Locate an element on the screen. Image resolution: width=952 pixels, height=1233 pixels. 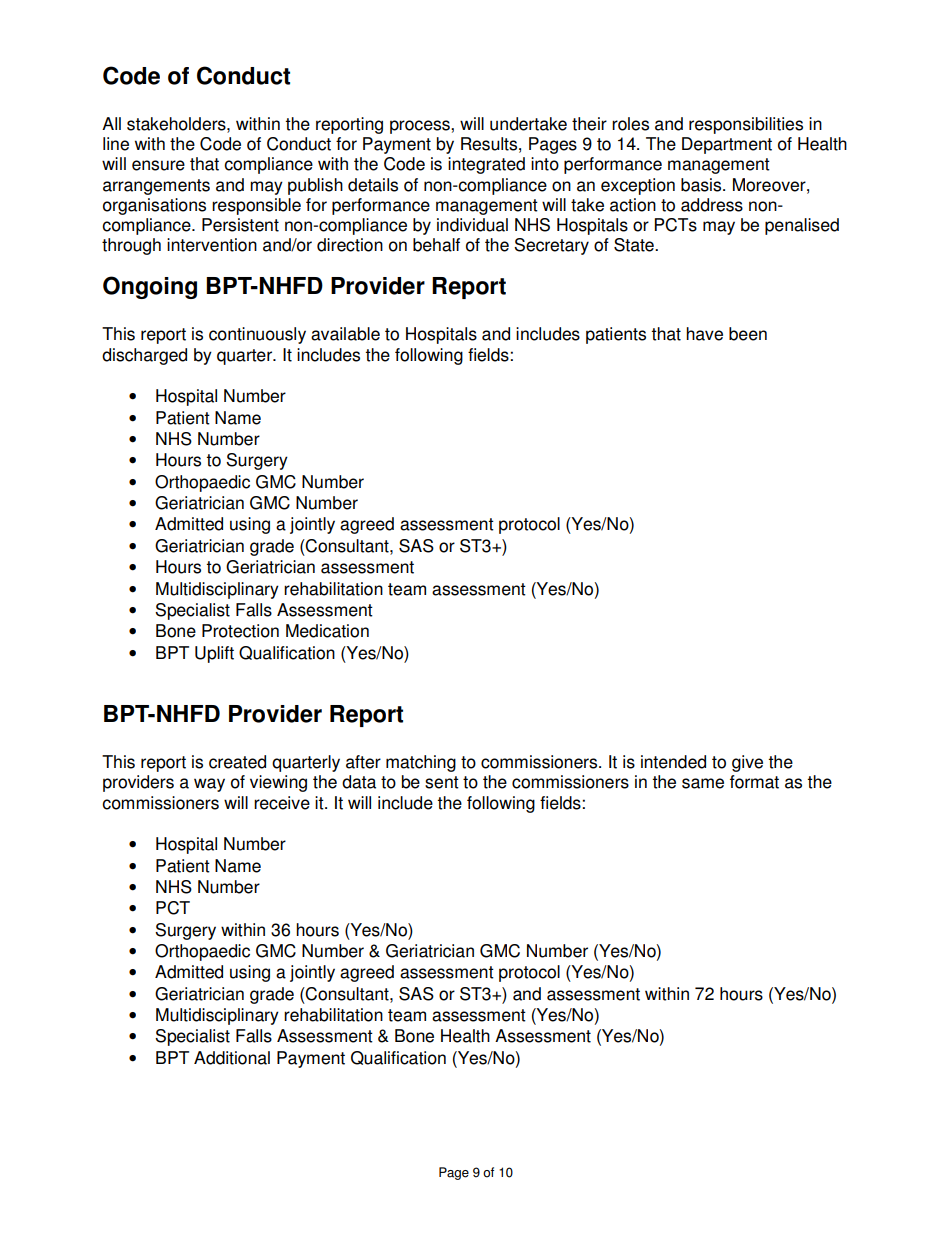
discharged is located at coordinates (144, 356).
